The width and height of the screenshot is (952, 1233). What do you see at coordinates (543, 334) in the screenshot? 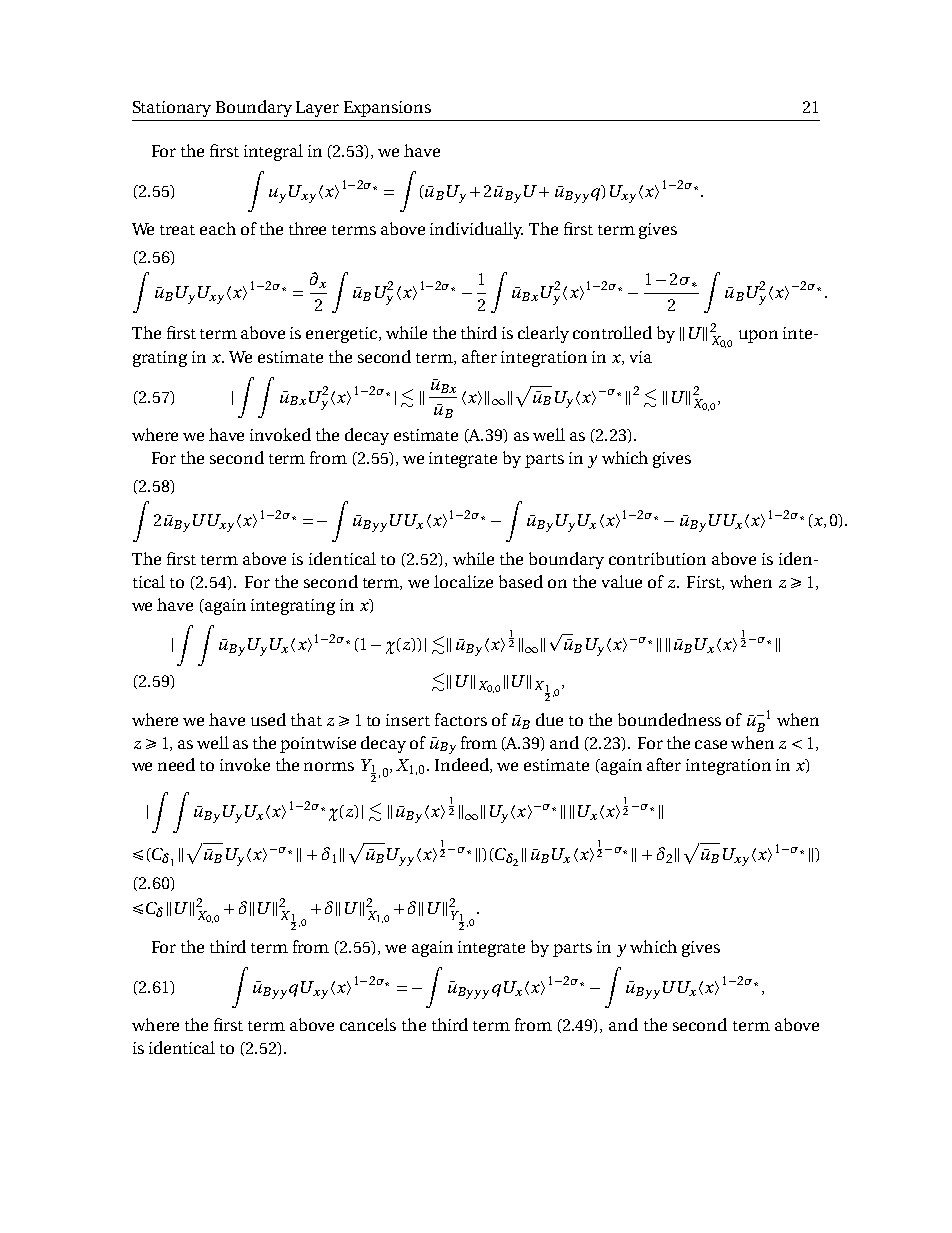
I see `clearly` at bounding box center [543, 334].
